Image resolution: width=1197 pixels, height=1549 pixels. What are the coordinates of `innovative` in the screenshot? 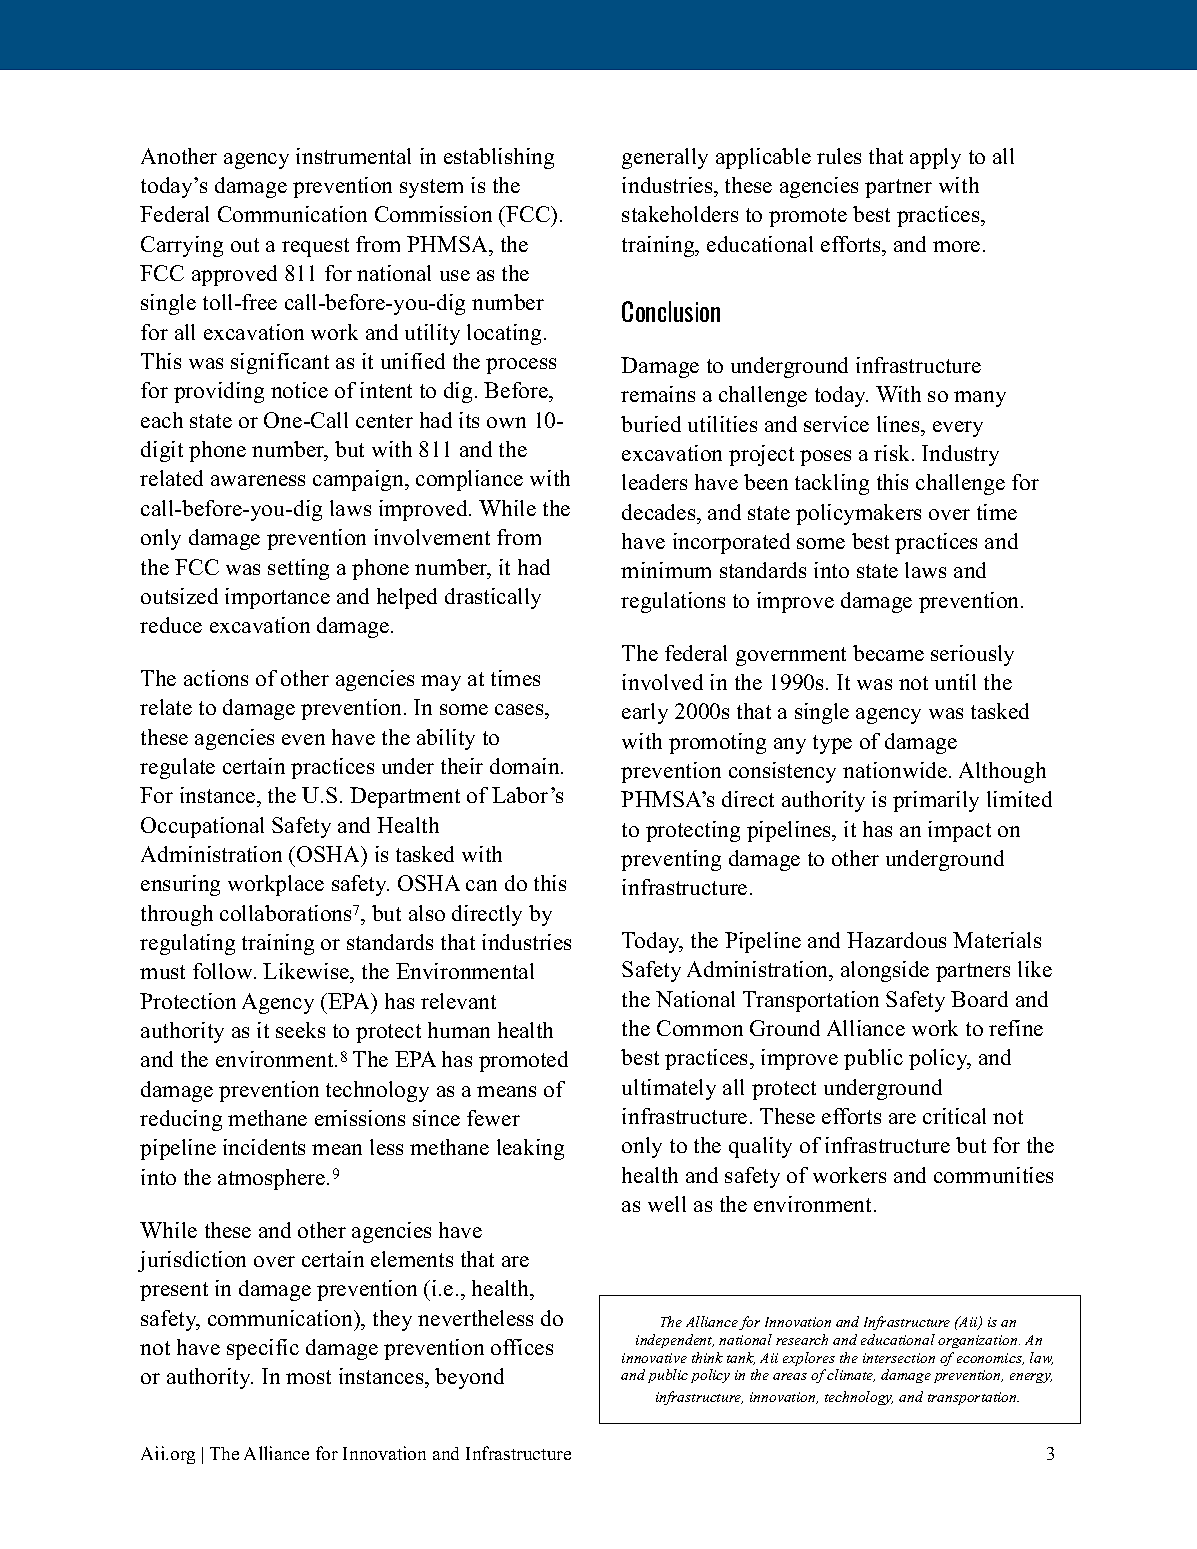 It's located at (654, 1358).
